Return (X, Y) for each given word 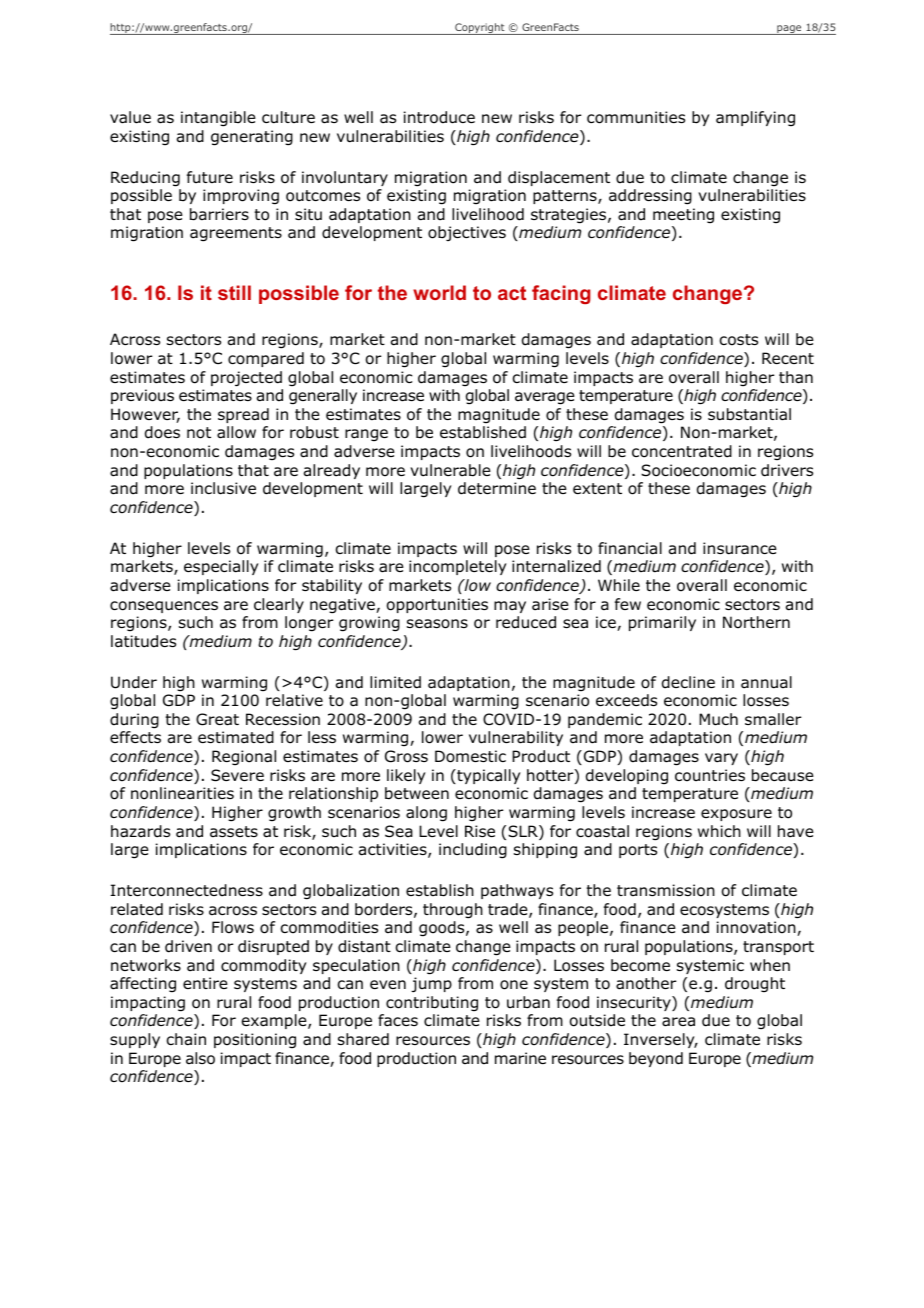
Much (718, 719)
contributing (432, 1003)
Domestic (470, 756)
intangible (218, 119)
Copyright (480, 29)
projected (246, 379)
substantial (749, 414)
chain (186, 1039)
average (545, 398)
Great (217, 719)
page (789, 30)
